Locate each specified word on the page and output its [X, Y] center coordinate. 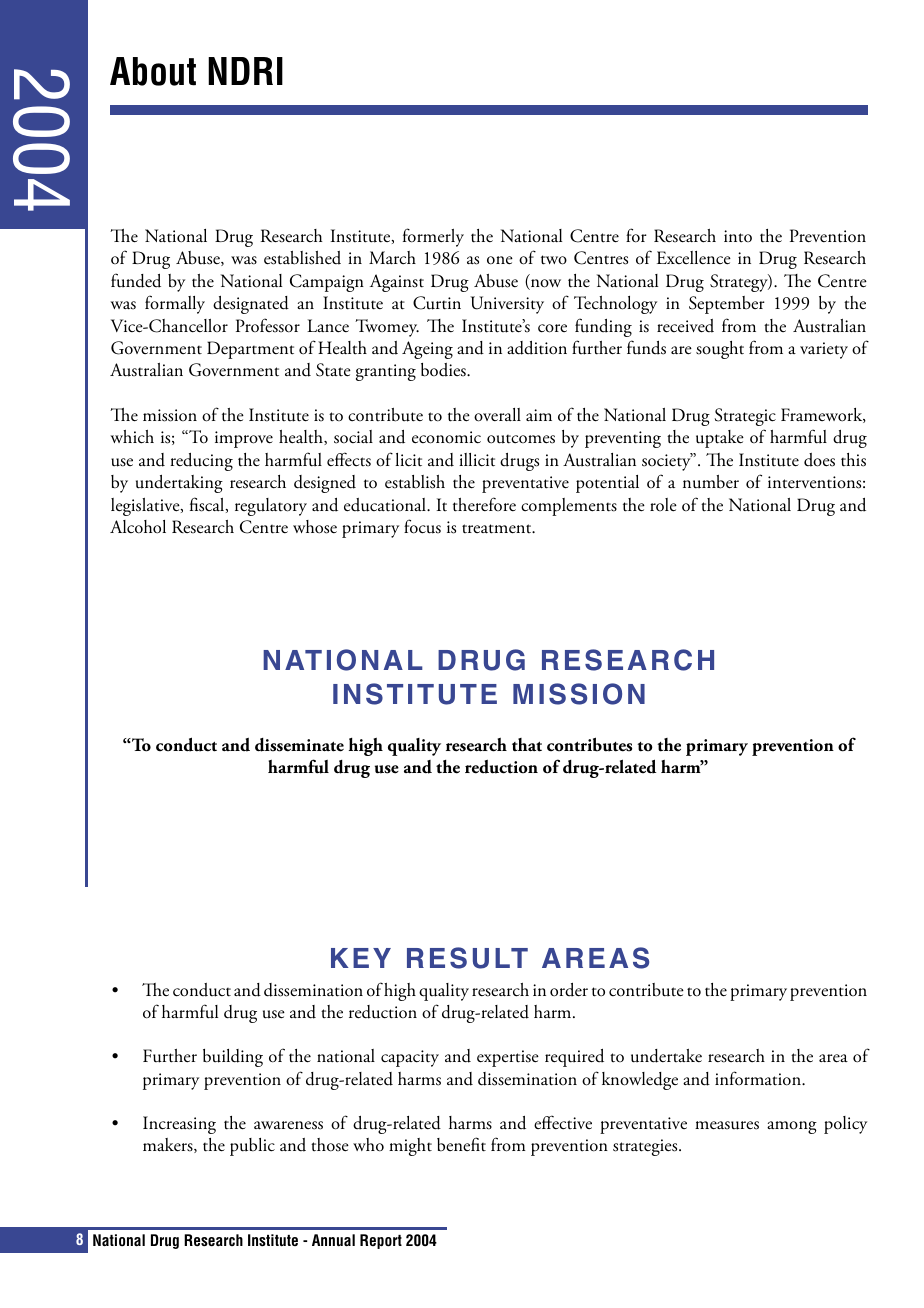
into [738, 236]
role [663, 505]
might [410, 1147]
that [527, 745]
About [153, 71]
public [252, 1147]
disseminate [299, 745]
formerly [433, 237]
